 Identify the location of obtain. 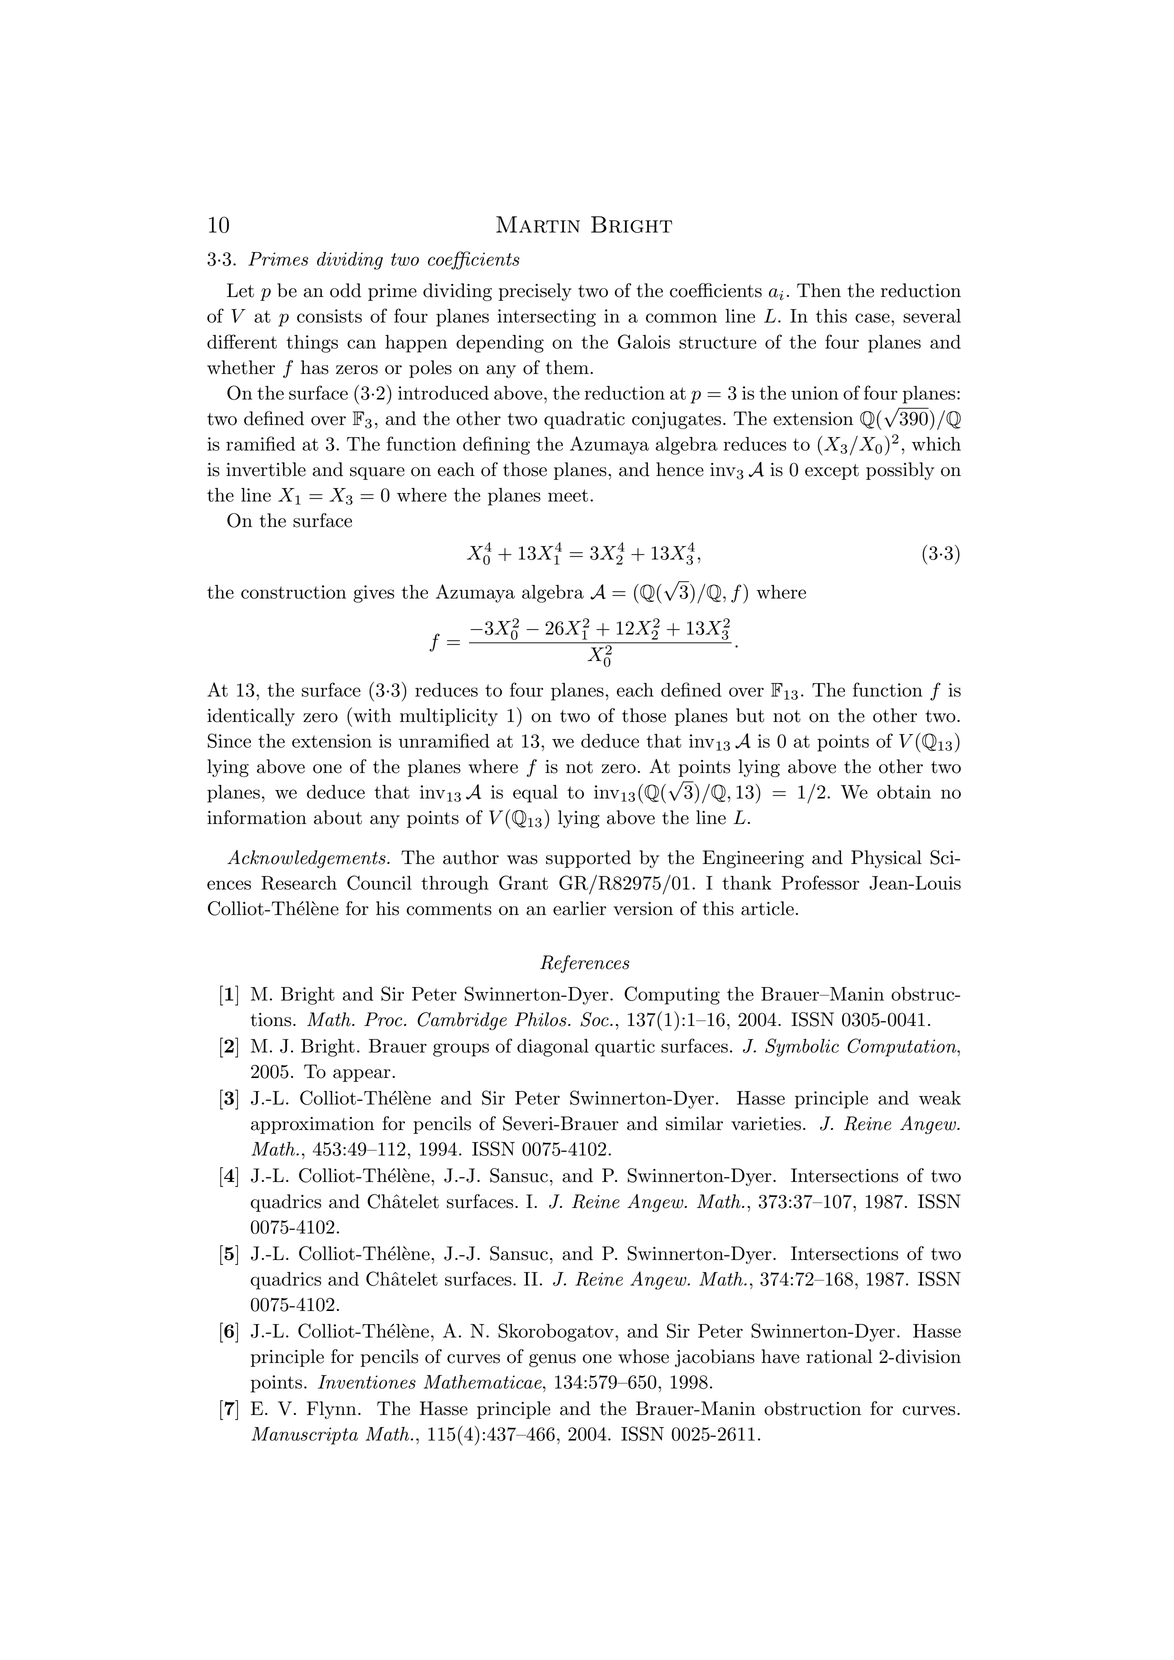
(904, 792).
